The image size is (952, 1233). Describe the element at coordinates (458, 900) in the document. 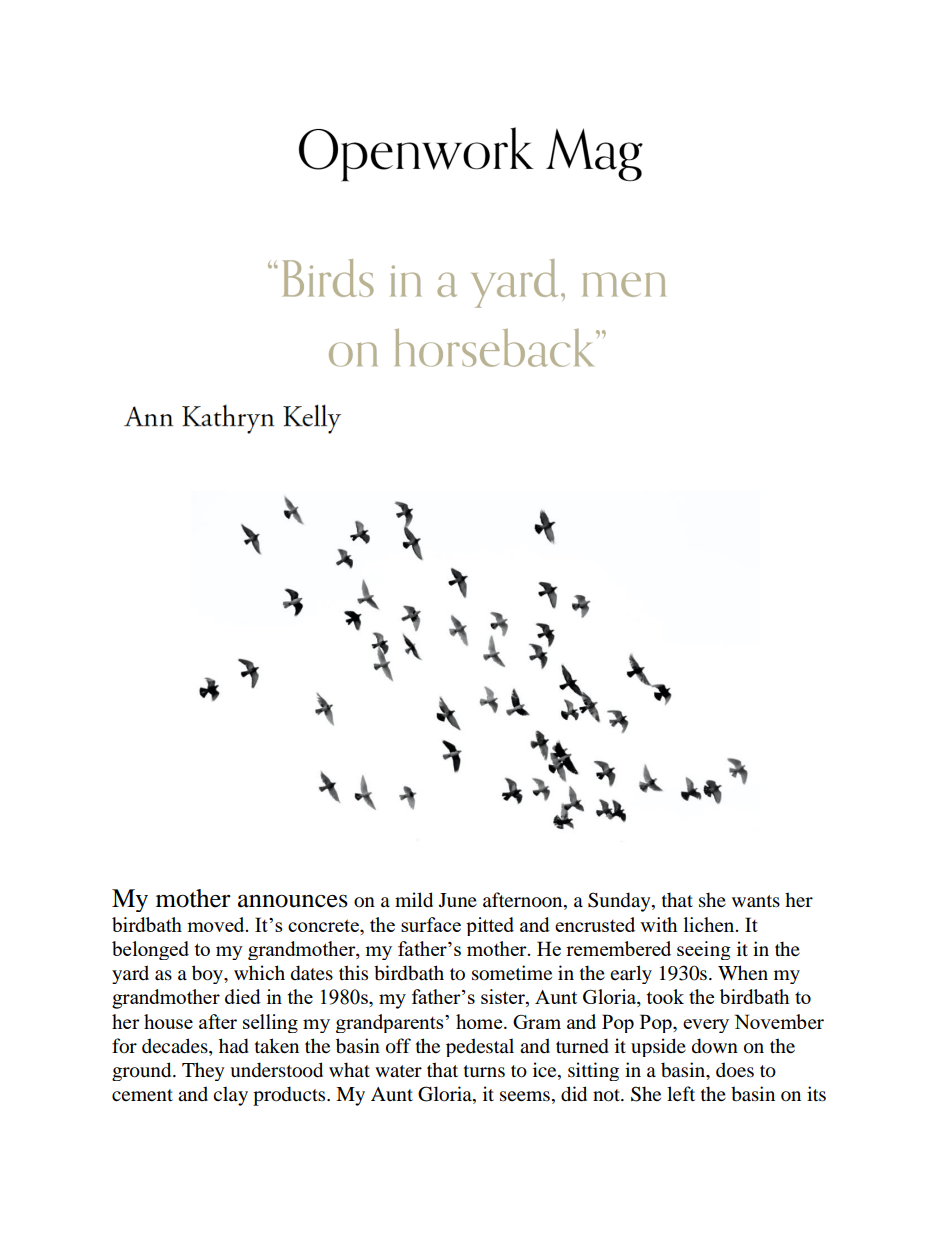

I see `June` at that location.
